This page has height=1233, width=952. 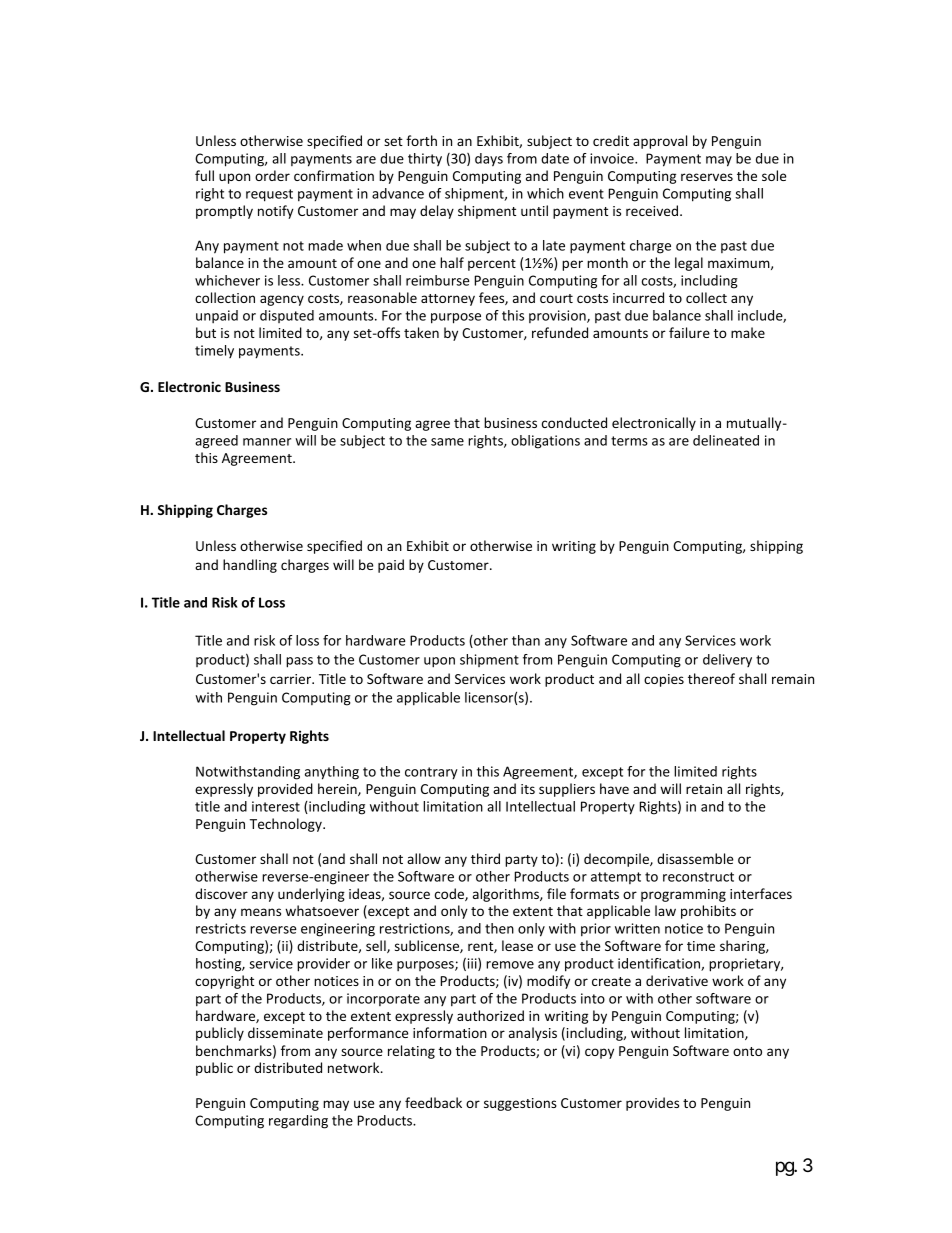 I want to click on Technology, so click(x=287, y=825).
